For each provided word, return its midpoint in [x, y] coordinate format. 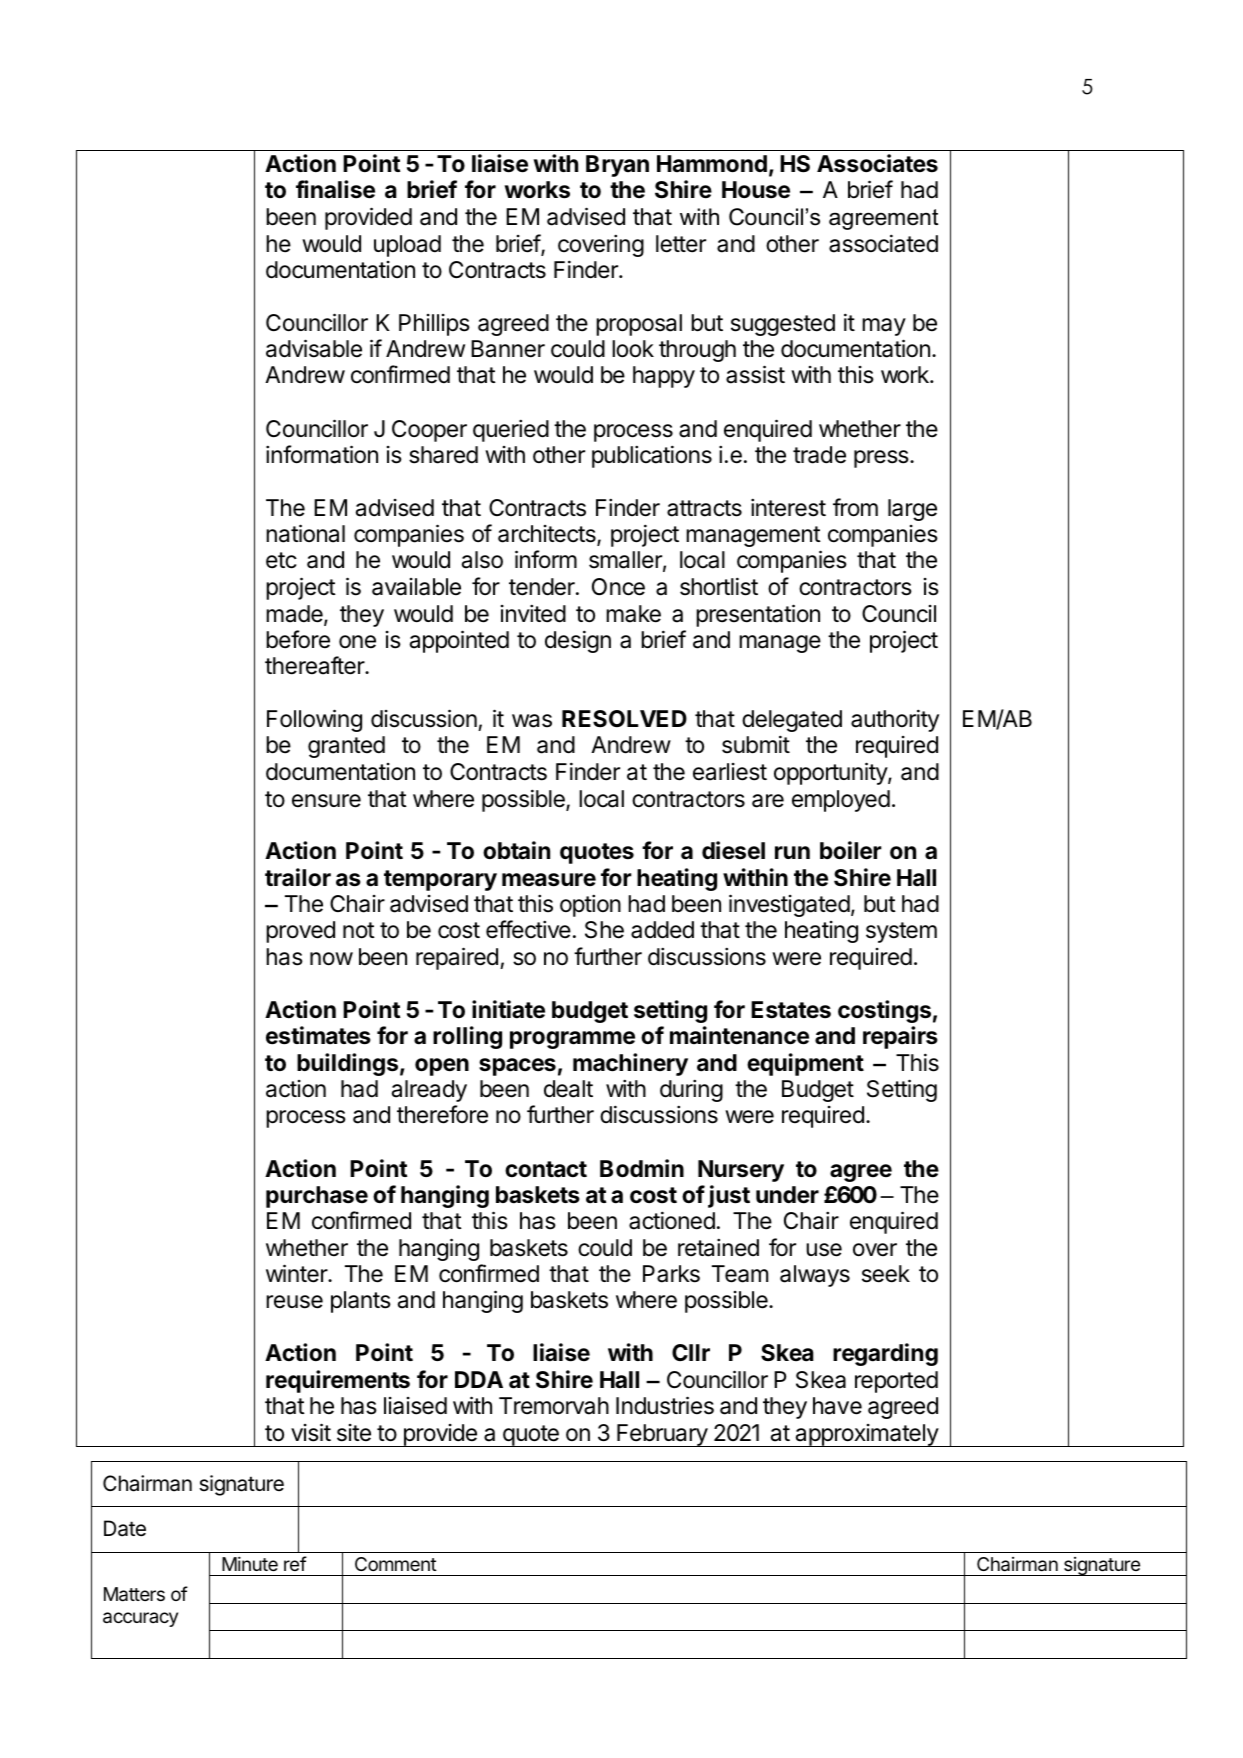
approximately [866, 1435]
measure [549, 880]
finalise [335, 189]
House [756, 190]
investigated [789, 905]
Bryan [617, 166]
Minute [250, 1563]
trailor [298, 877]
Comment [396, 1564]
